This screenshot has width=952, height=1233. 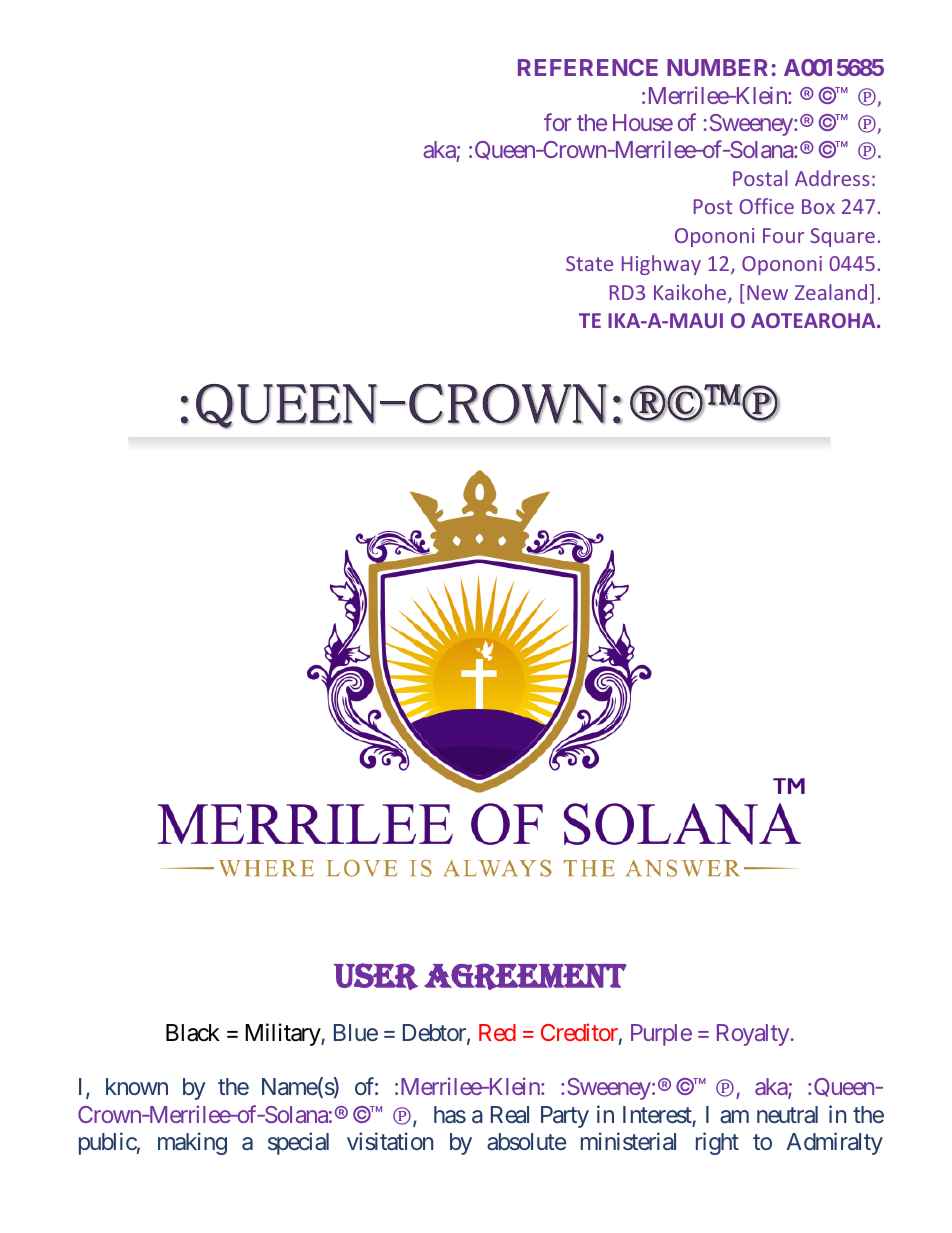 What do you see at coordinates (767, 292) in the screenshot?
I see `New` at bounding box center [767, 292].
